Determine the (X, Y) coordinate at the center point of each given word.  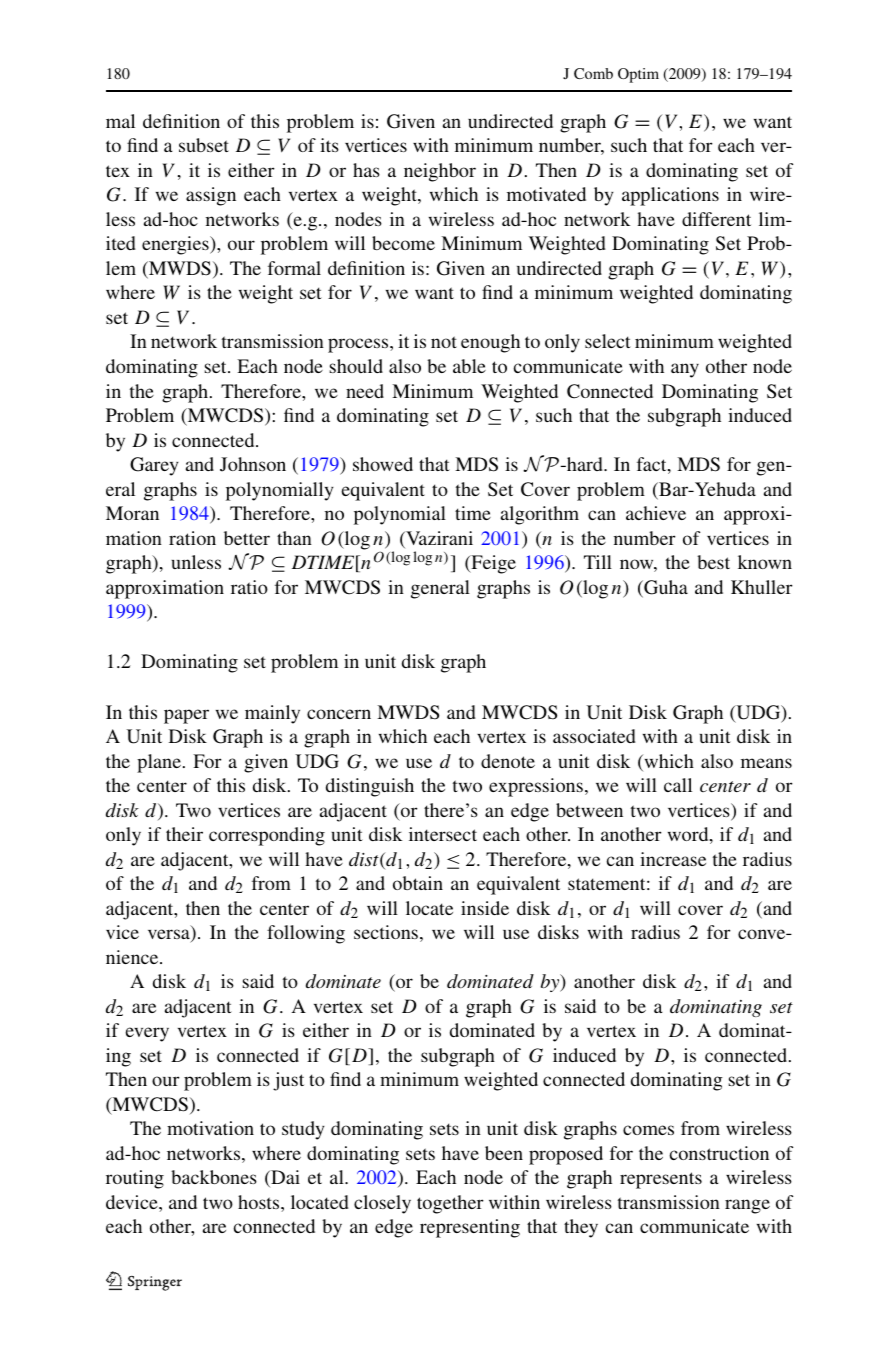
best (713, 562)
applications (670, 196)
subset (204, 145)
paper (186, 716)
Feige (492, 564)
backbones (214, 1177)
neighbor (440, 172)
